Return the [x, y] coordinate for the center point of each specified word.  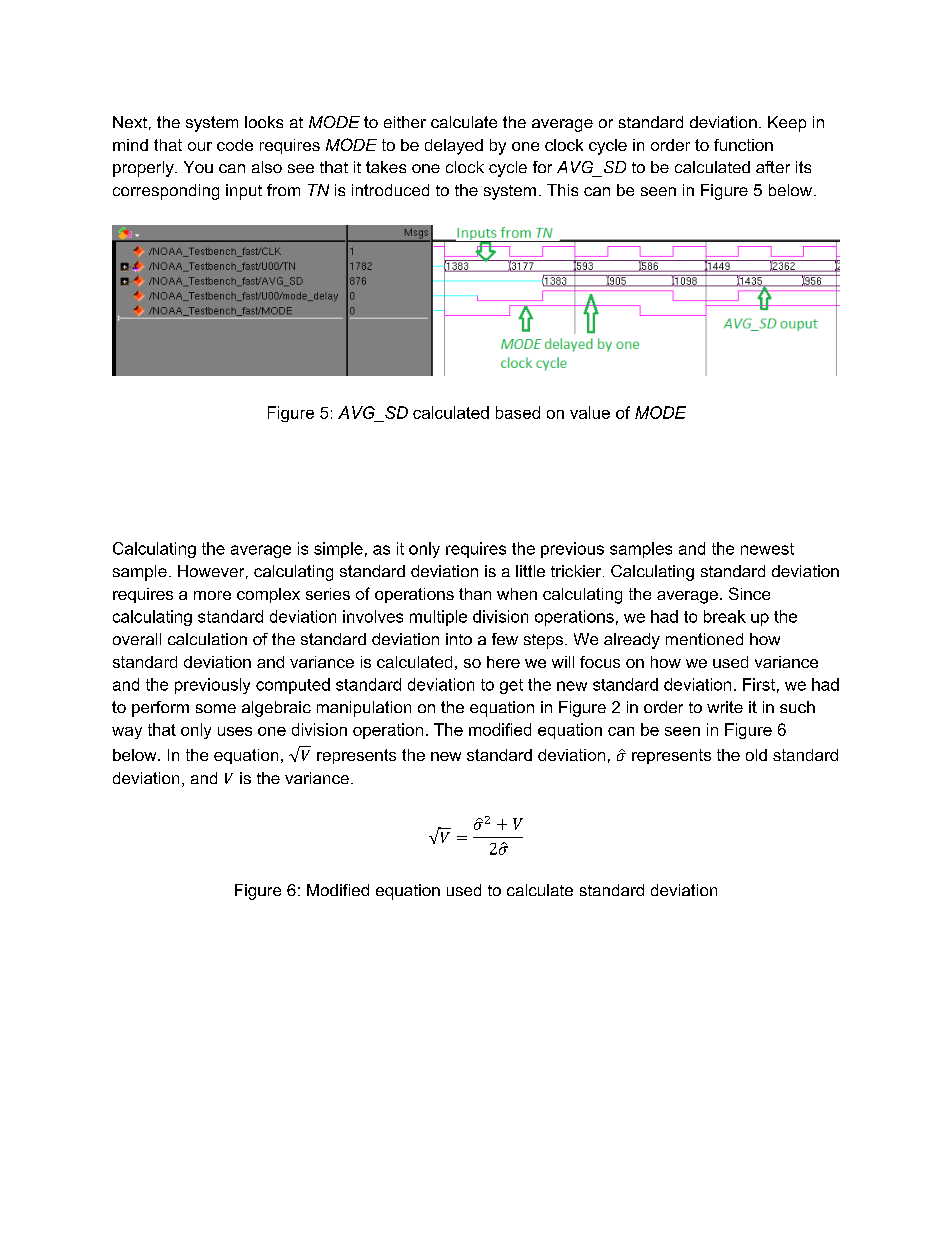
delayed [454, 147]
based [518, 412]
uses [235, 731]
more [212, 595]
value [590, 412]
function [743, 145]
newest [767, 549]
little [530, 571]
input [244, 192]
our [200, 146]
